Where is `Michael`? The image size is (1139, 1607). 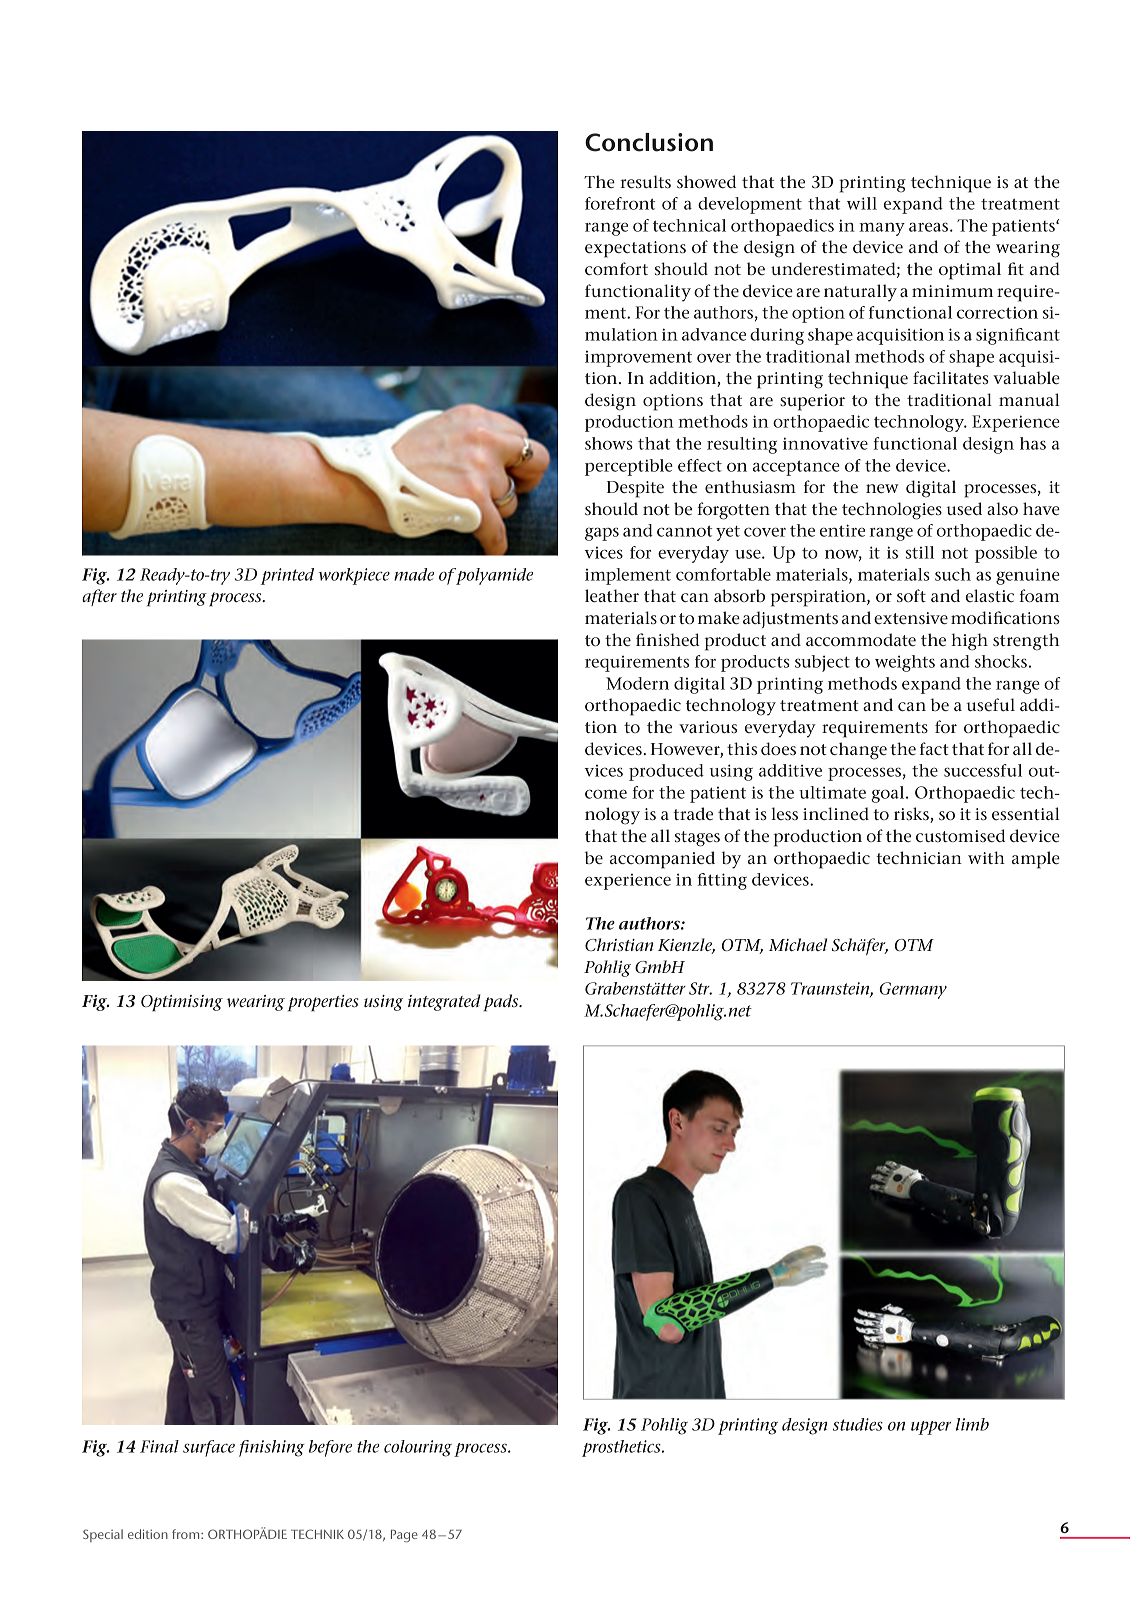
Michael is located at coordinates (798, 944).
